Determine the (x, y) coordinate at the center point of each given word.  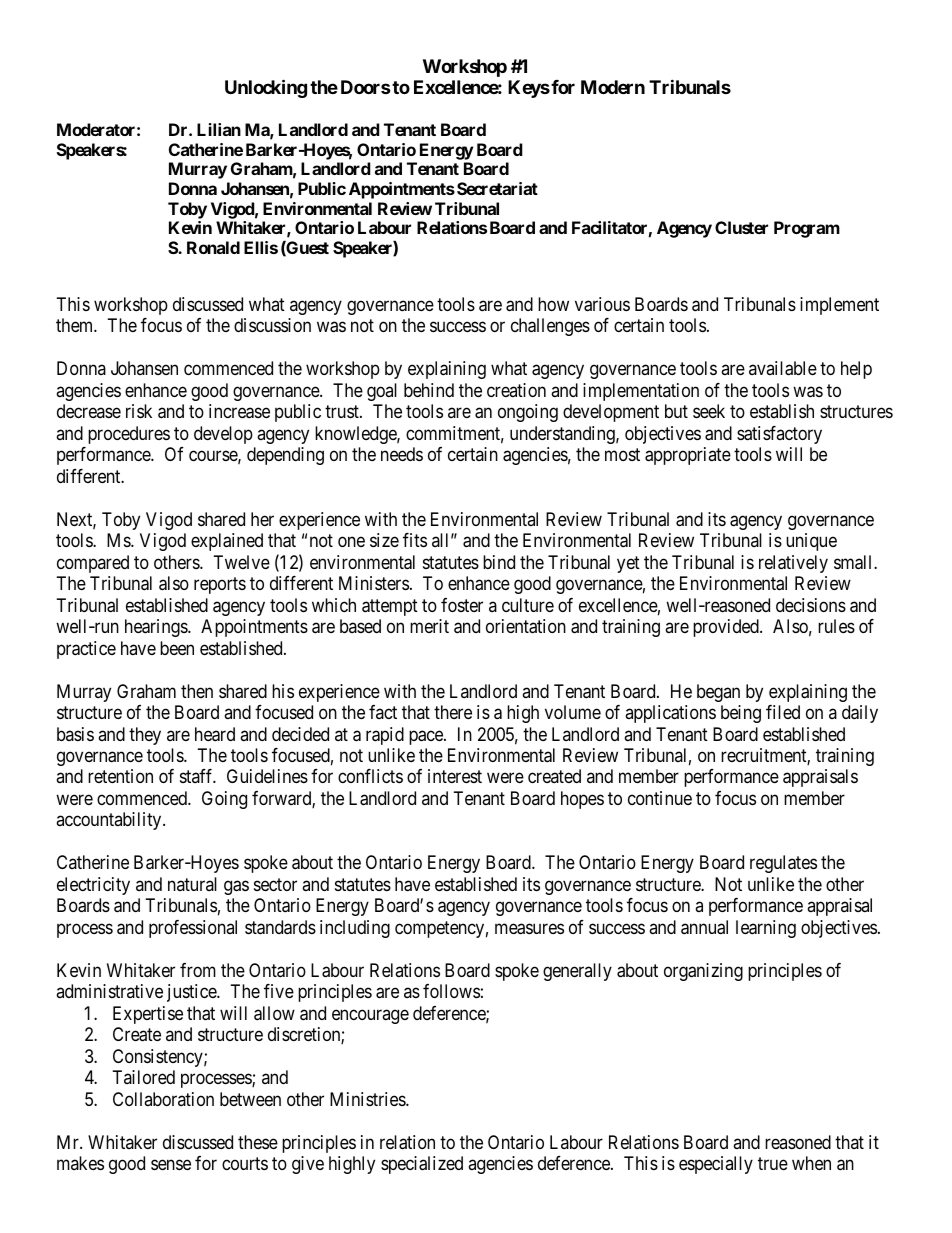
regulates (783, 864)
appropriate (688, 456)
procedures (129, 435)
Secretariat (497, 188)
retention (120, 776)
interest (455, 776)
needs (402, 454)
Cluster (741, 227)
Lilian (219, 129)
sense (171, 1165)
